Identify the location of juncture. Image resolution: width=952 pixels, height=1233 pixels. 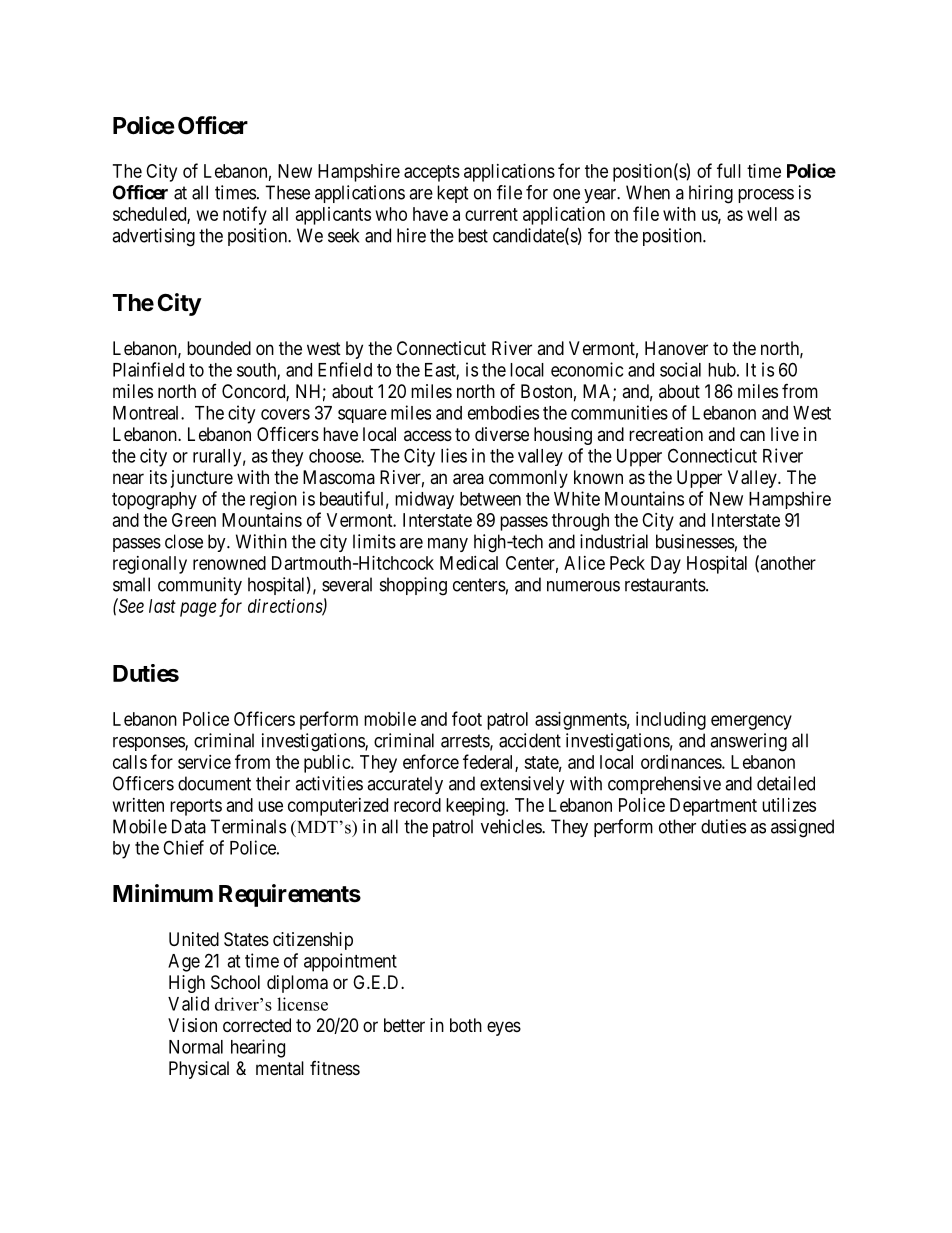
(202, 479).
